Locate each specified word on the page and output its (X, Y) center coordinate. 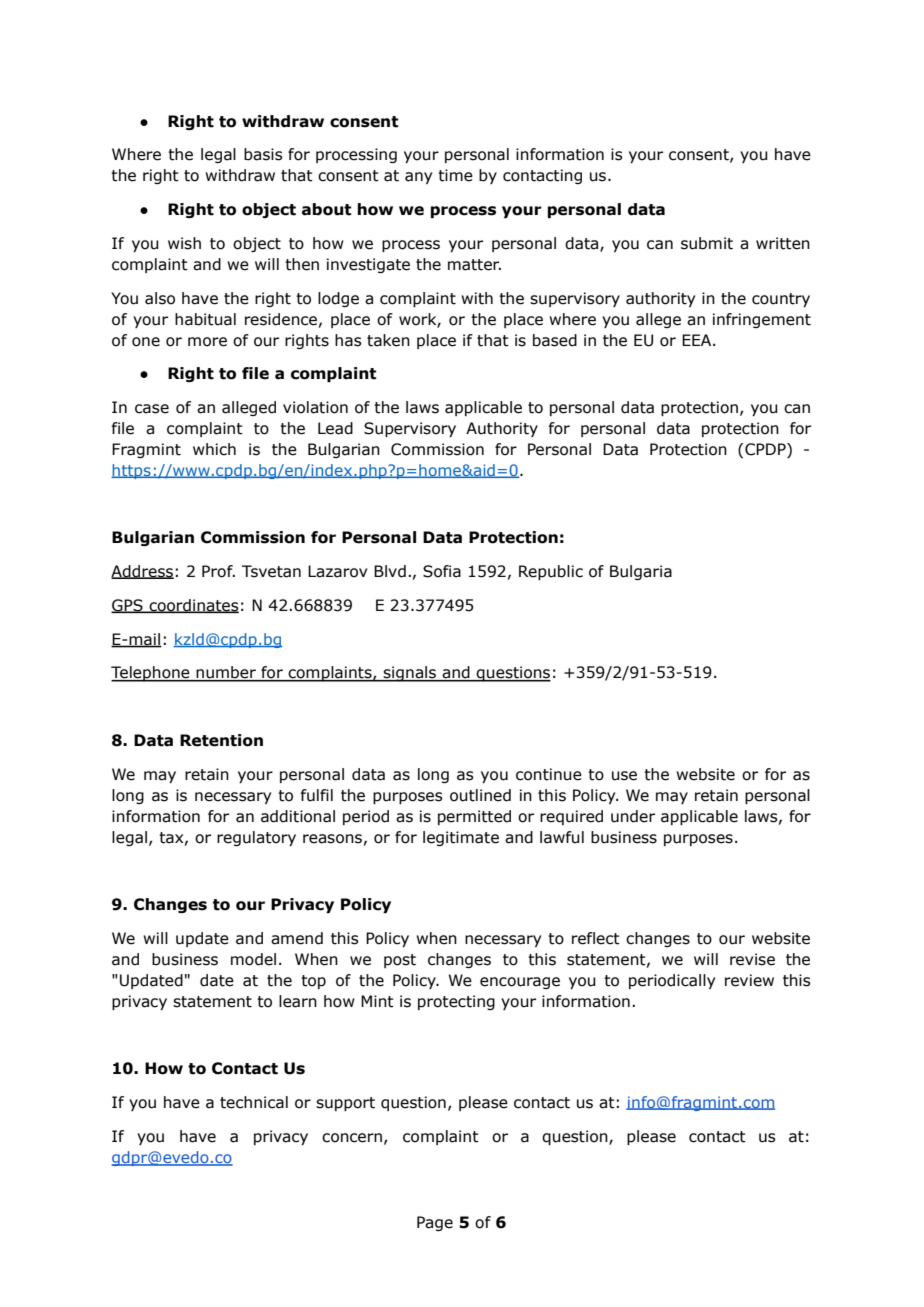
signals (410, 674)
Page (435, 1223)
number (226, 673)
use (624, 776)
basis (263, 154)
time (455, 175)
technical (254, 1102)
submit (707, 243)
